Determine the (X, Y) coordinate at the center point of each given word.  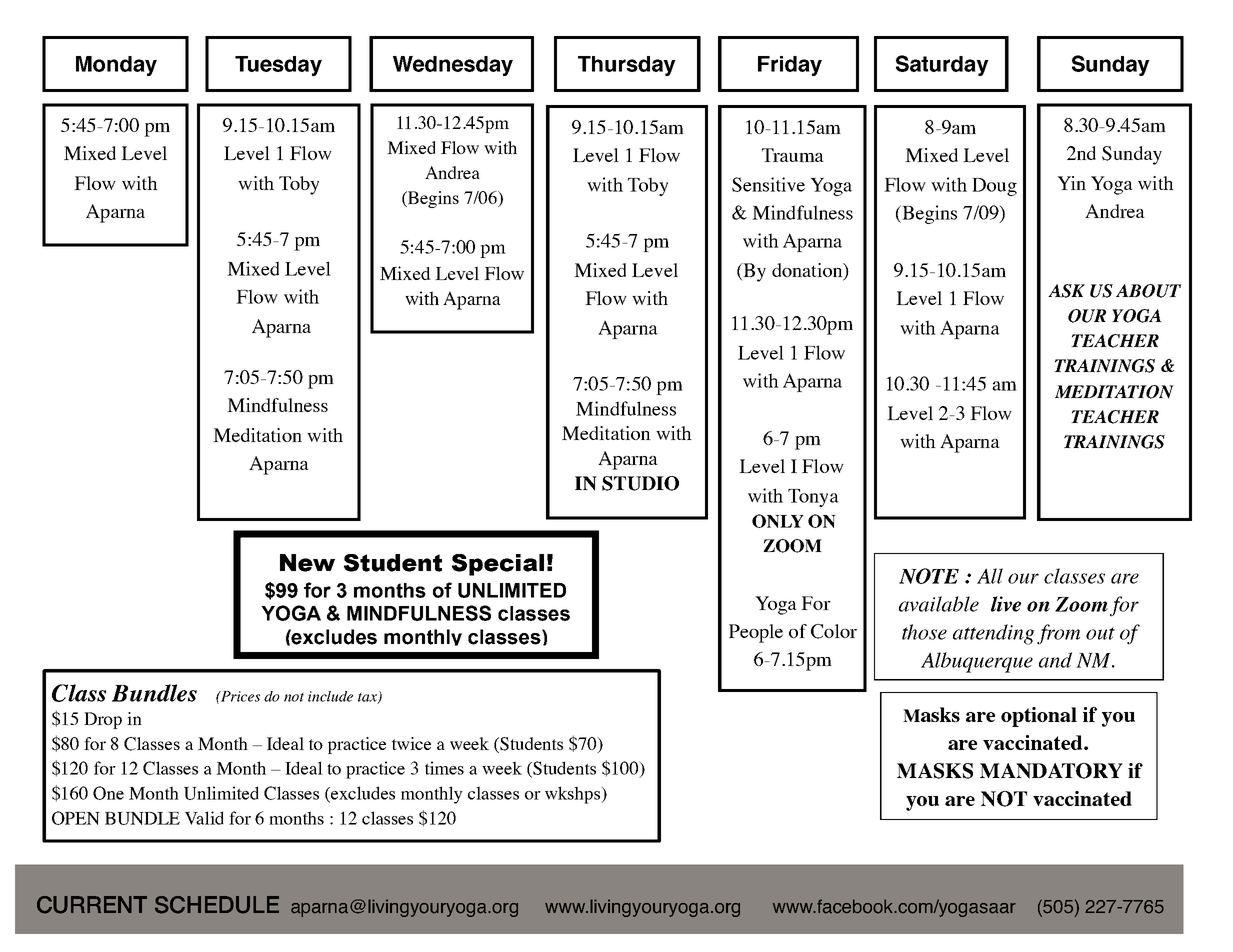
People (756, 633)
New (307, 563)
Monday (116, 66)
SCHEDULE (217, 905)
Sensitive (768, 184)
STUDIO (640, 483)
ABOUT (1148, 291)
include (330, 696)
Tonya (813, 498)
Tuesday (278, 66)
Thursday (627, 66)
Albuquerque (977, 662)
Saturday (942, 65)
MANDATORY (1051, 771)
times (444, 768)
